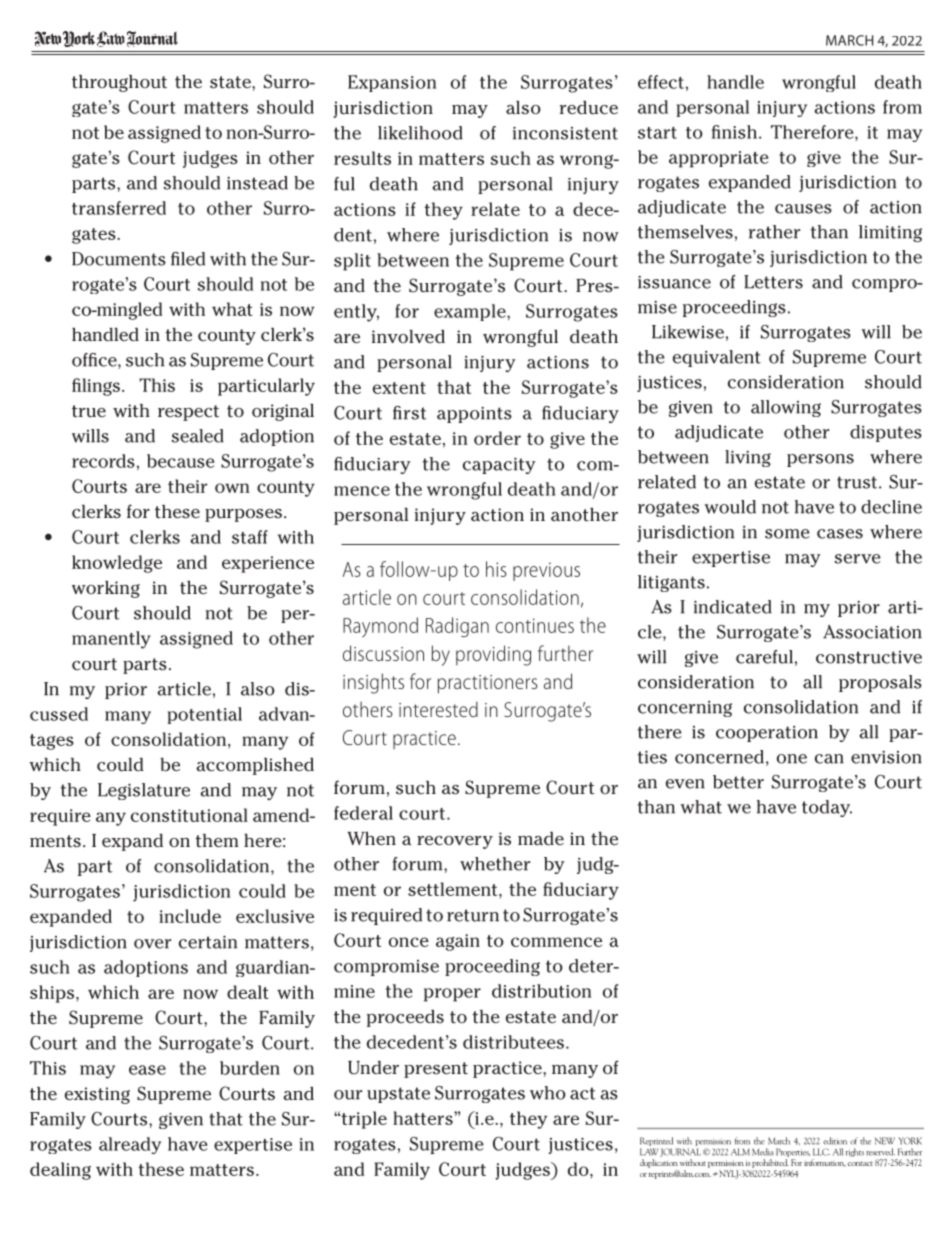 The width and height of the screenshot is (952, 1233). What do you see at coordinates (493, 655) in the screenshot?
I see `providing` at bounding box center [493, 655].
